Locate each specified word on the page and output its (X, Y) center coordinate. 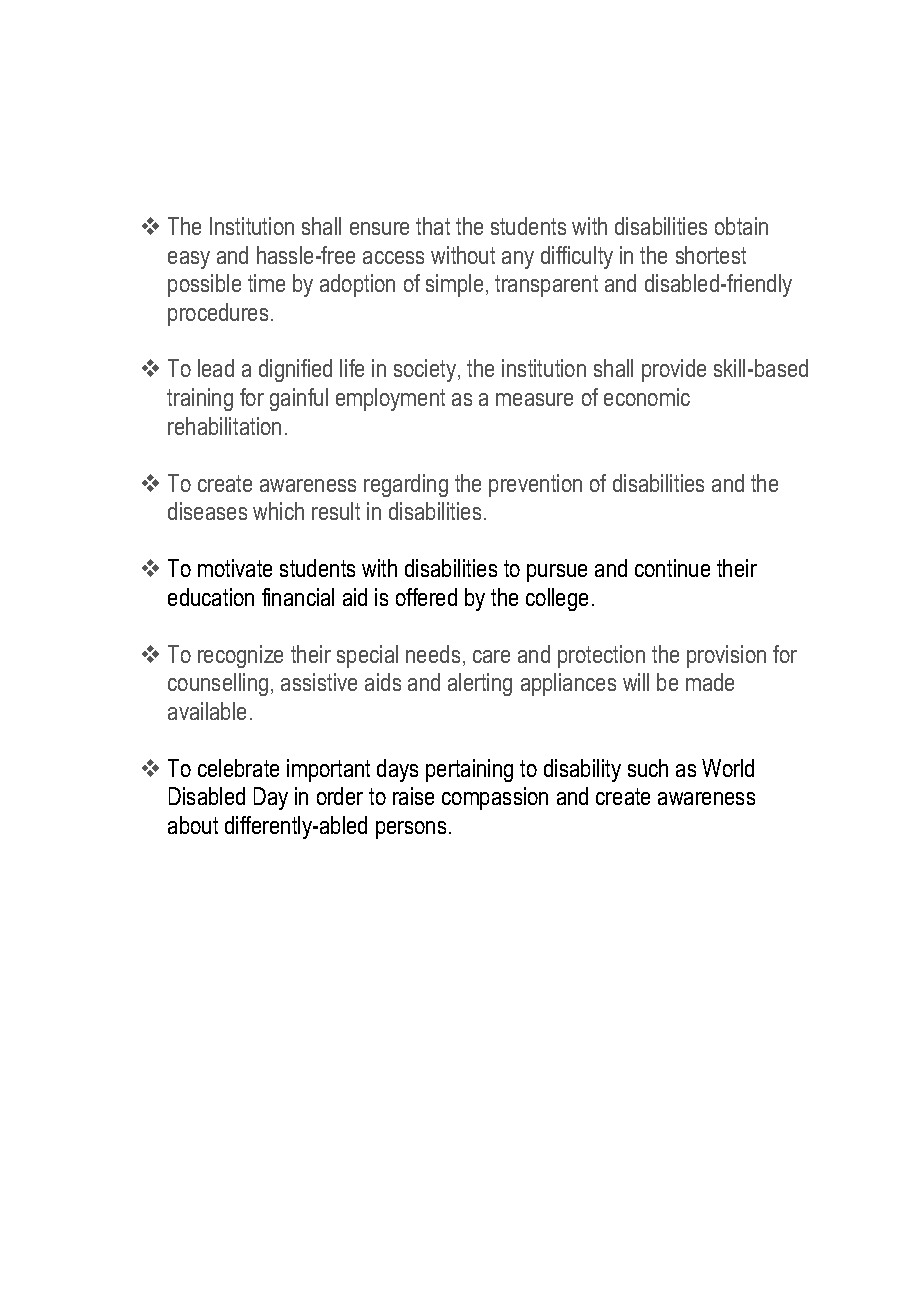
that (433, 226)
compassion (495, 798)
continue (672, 568)
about (193, 825)
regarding (406, 485)
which (278, 511)
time (266, 283)
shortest (711, 255)
